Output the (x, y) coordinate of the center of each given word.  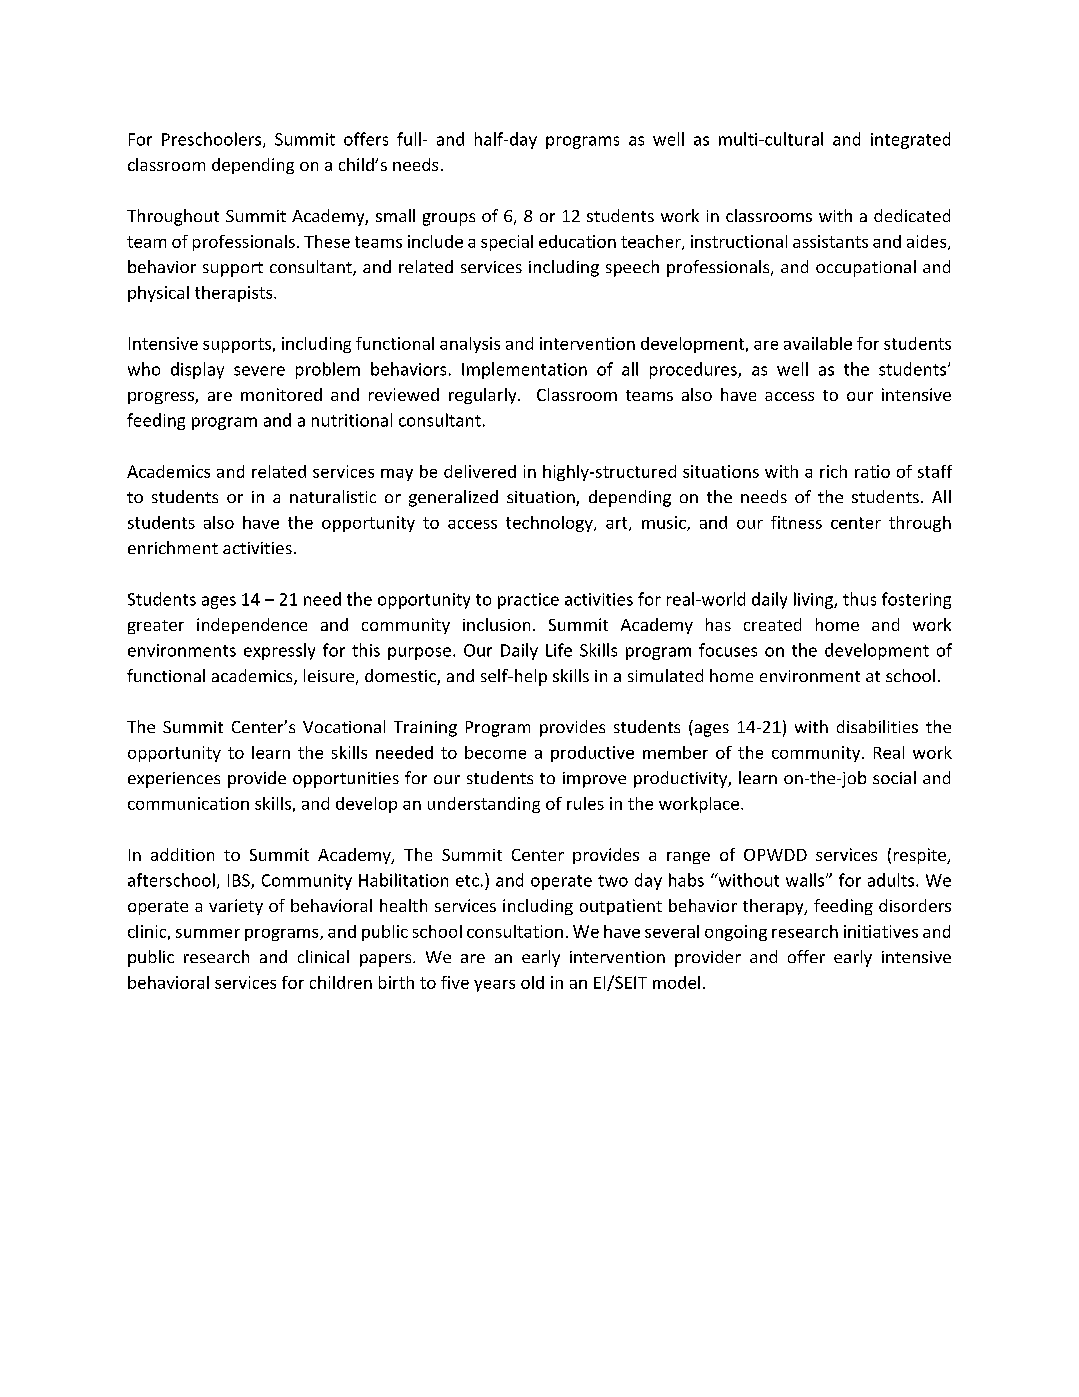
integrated (910, 140)
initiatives (881, 931)
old (532, 982)
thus (859, 599)
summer (208, 933)
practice (528, 601)
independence (252, 626)
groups (449, 219)
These (327, 241)
